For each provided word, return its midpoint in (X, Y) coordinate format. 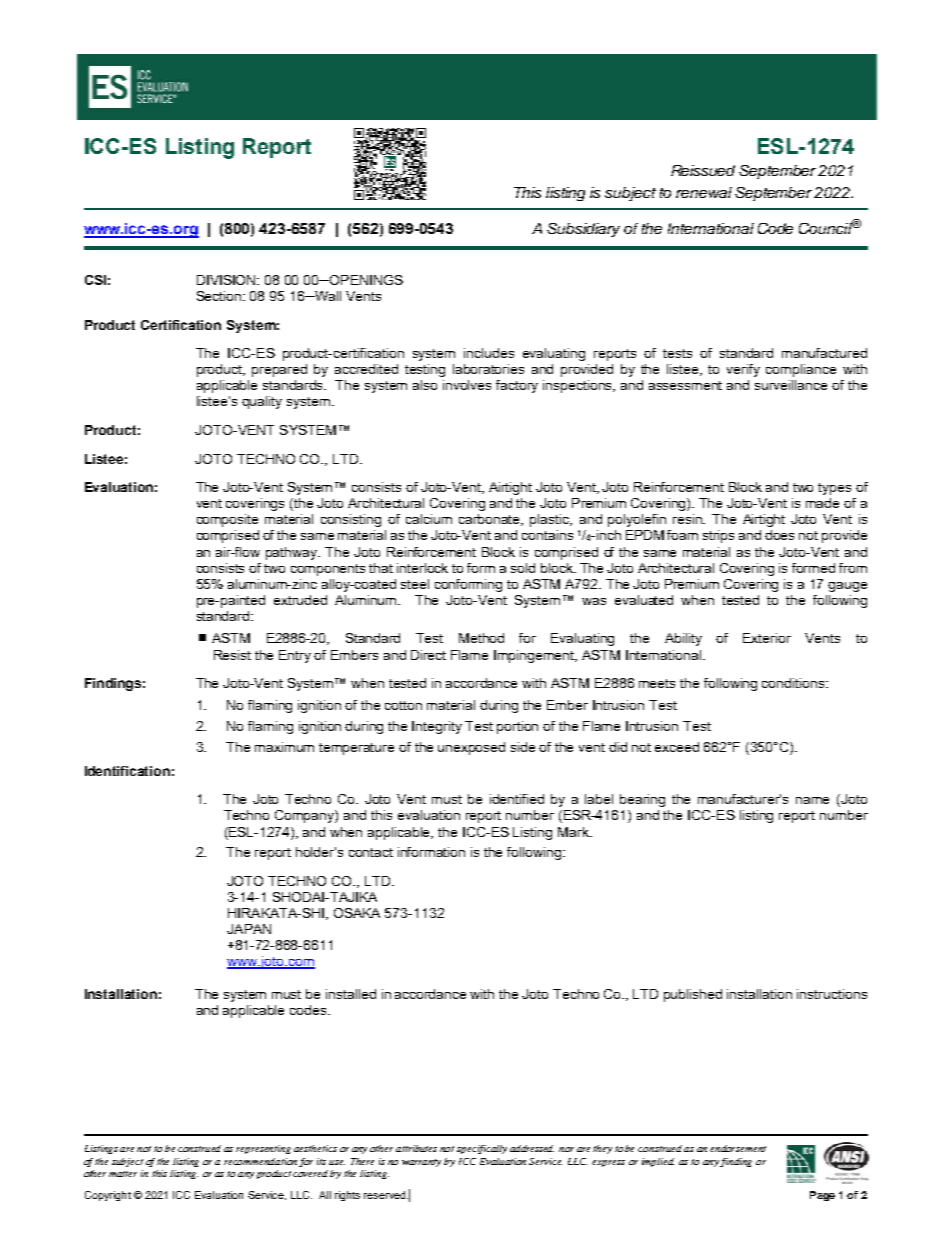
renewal (704, 192)
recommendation (260, 1161)
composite (227, 520)
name (812, 800)
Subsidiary (583, 230)
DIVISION (228, 280)
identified (517, 799)
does (779, 535)
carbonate (491, 520)
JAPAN (249, 929)
